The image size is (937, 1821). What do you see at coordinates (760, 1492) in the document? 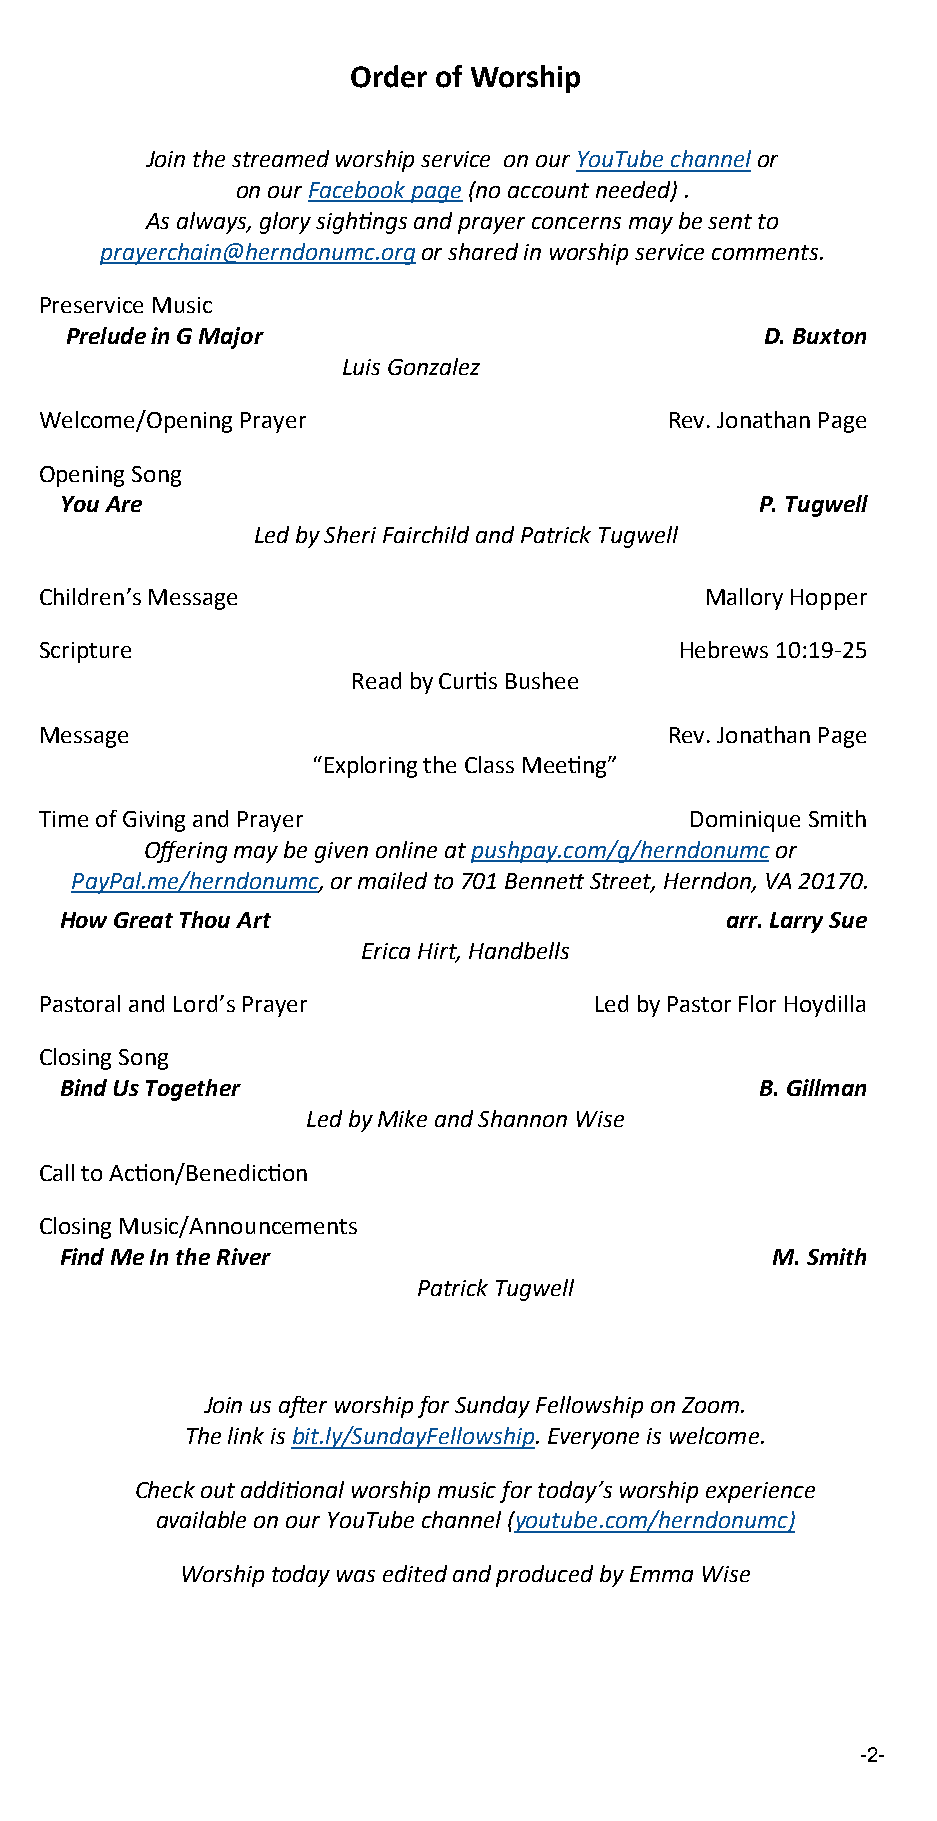
I see `experience` at bounding box center [760, 1492].
